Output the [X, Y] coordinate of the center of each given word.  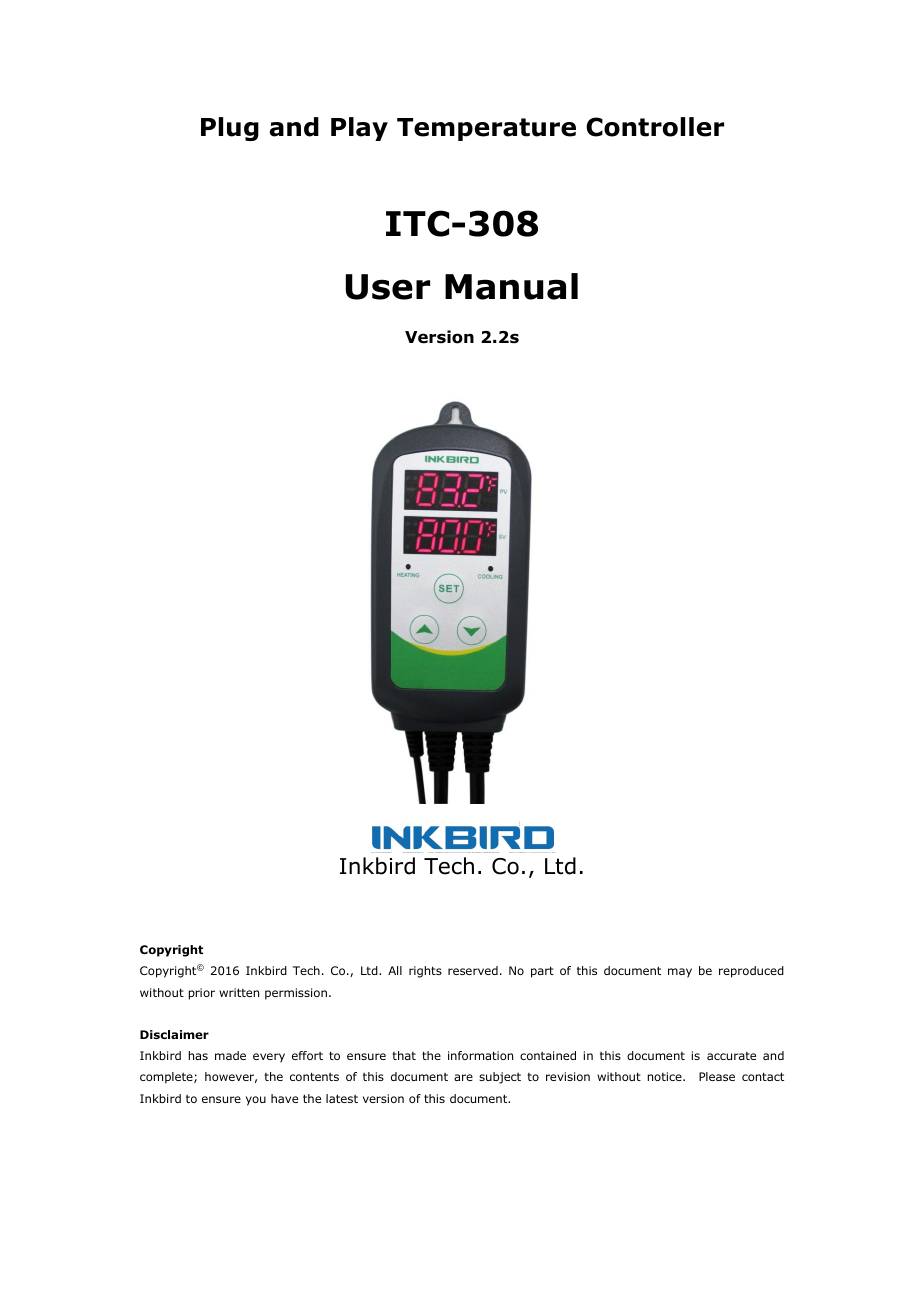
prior [201, 994]
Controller [655, 127]
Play [359, 129]
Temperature [486, 129]
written [239, 992]
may [680, 973]
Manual [511, 286]
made [230, 1055]
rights [425, 972]
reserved [473, 970]
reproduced [751, 972]
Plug [230, 129]
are [463, 1077]
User [388, 287]
